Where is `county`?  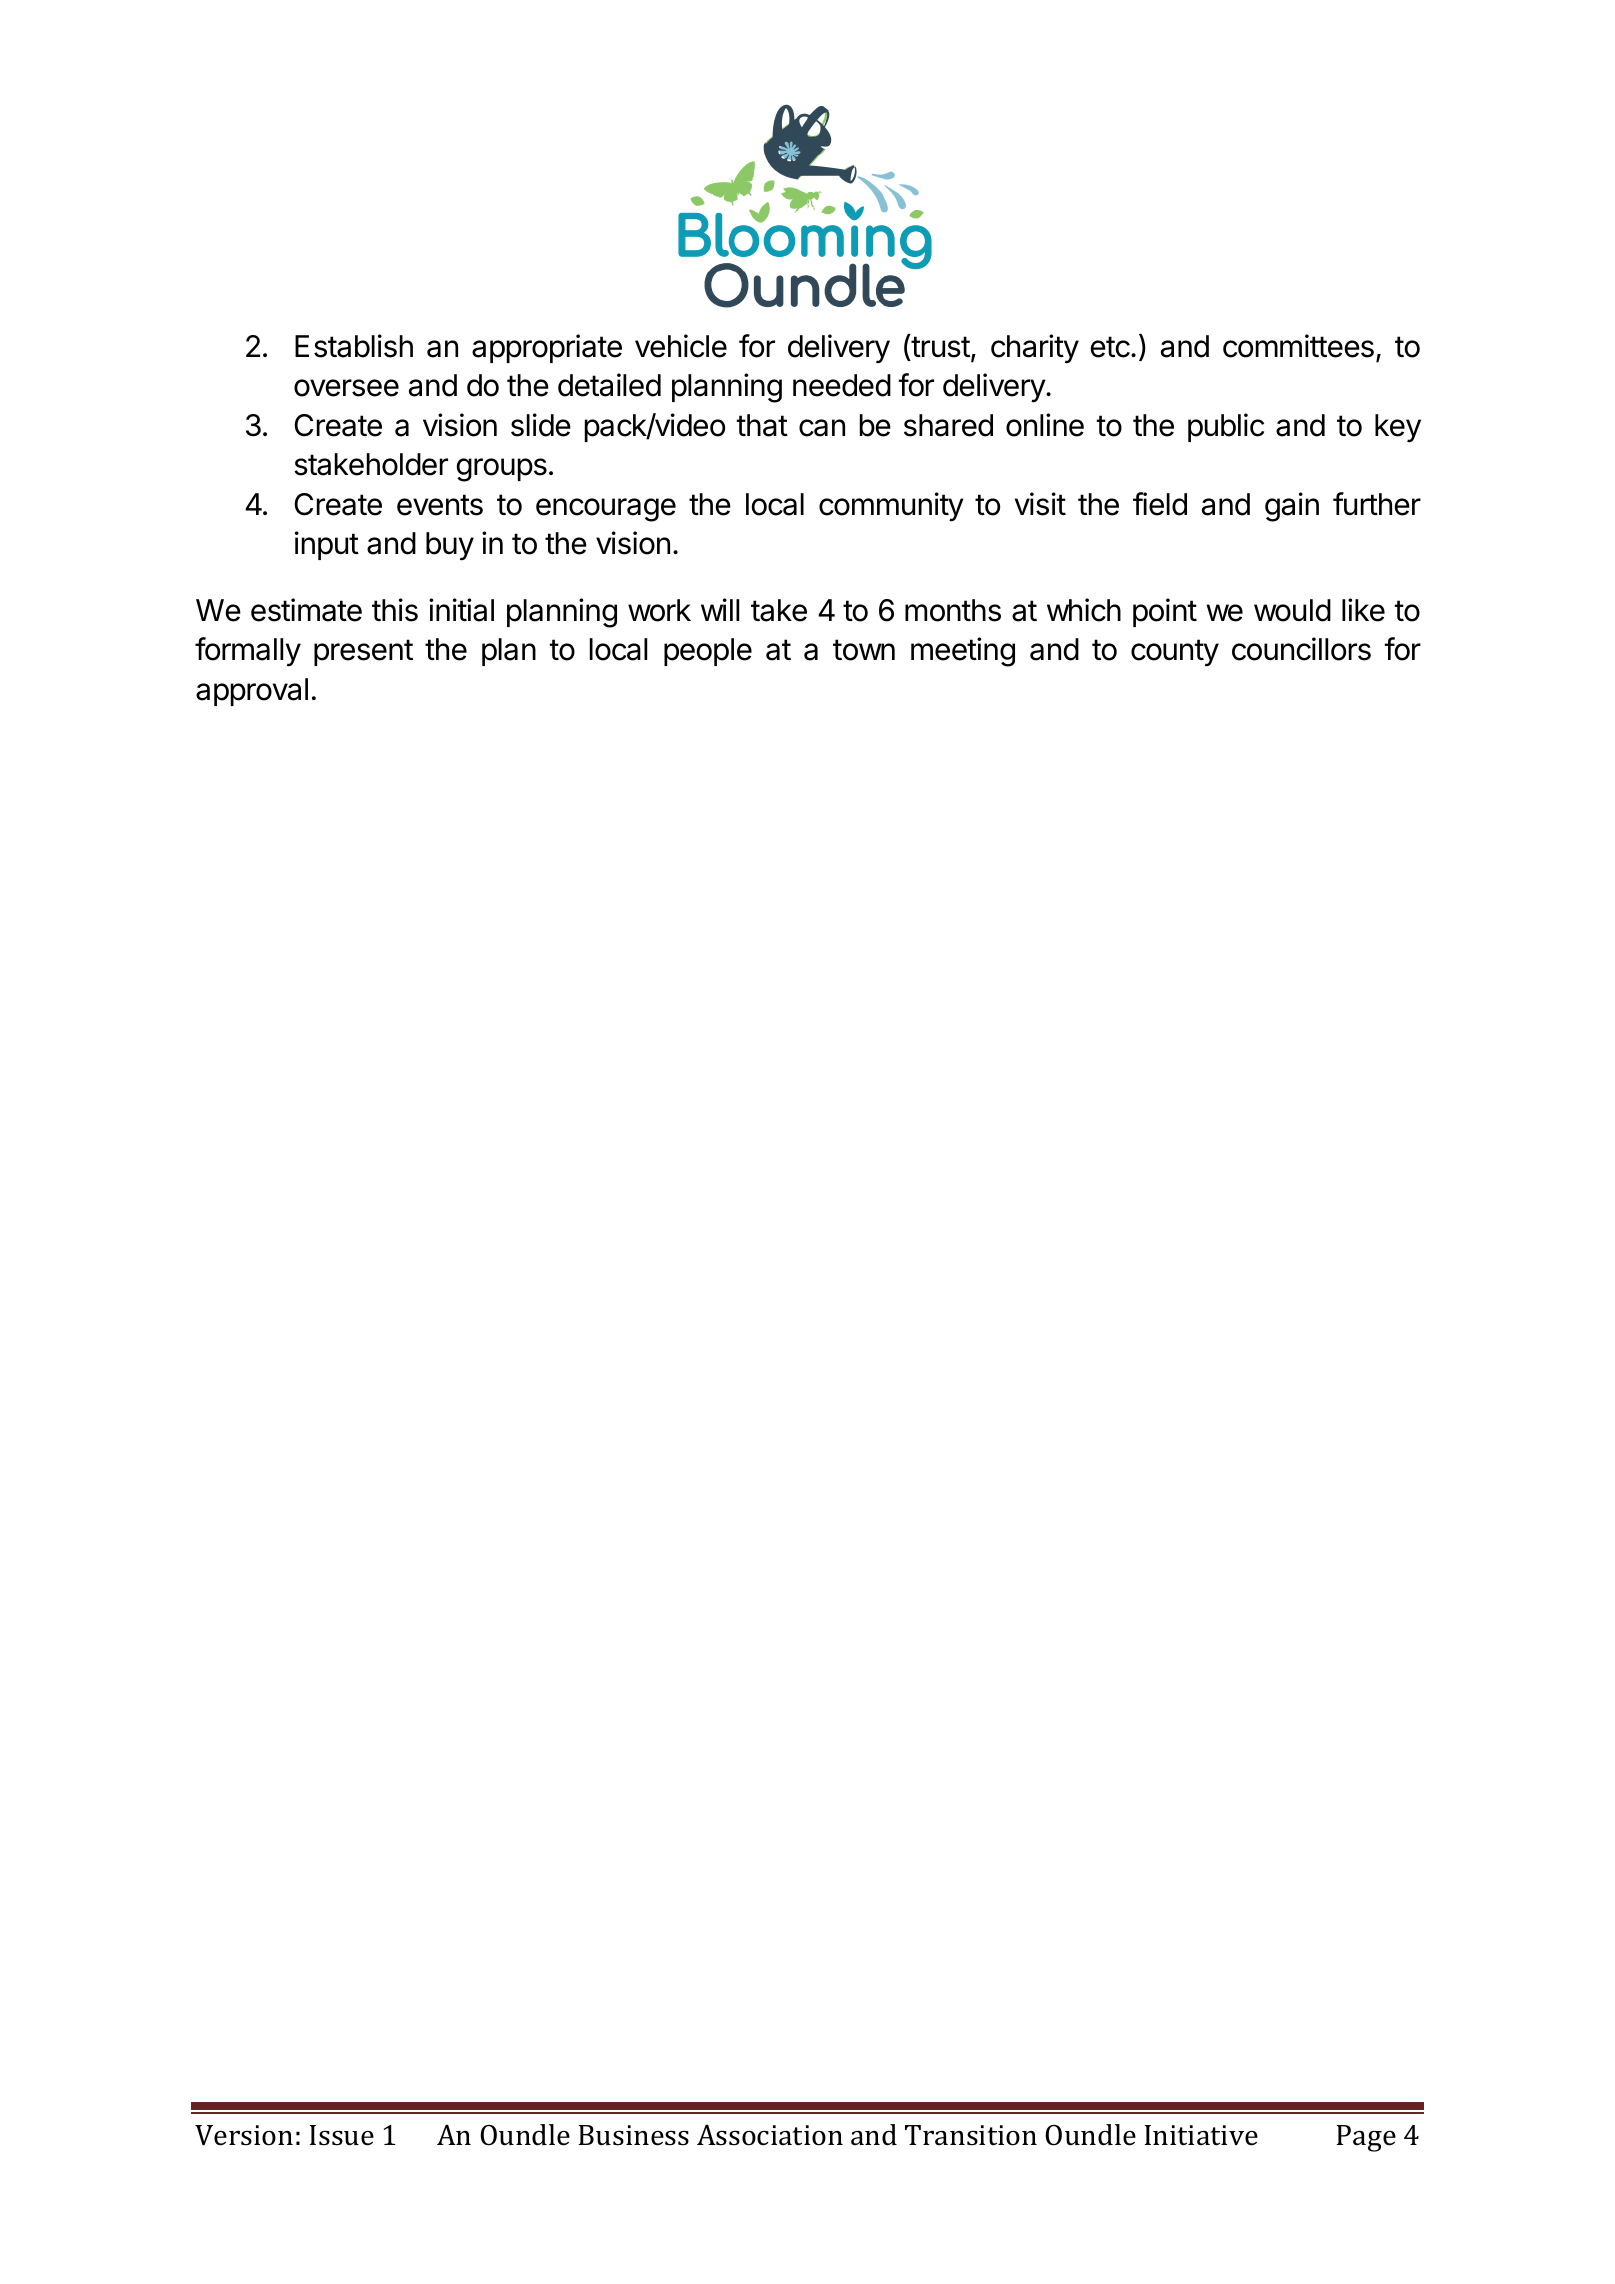 county is located at coordinates (1175, 653).
